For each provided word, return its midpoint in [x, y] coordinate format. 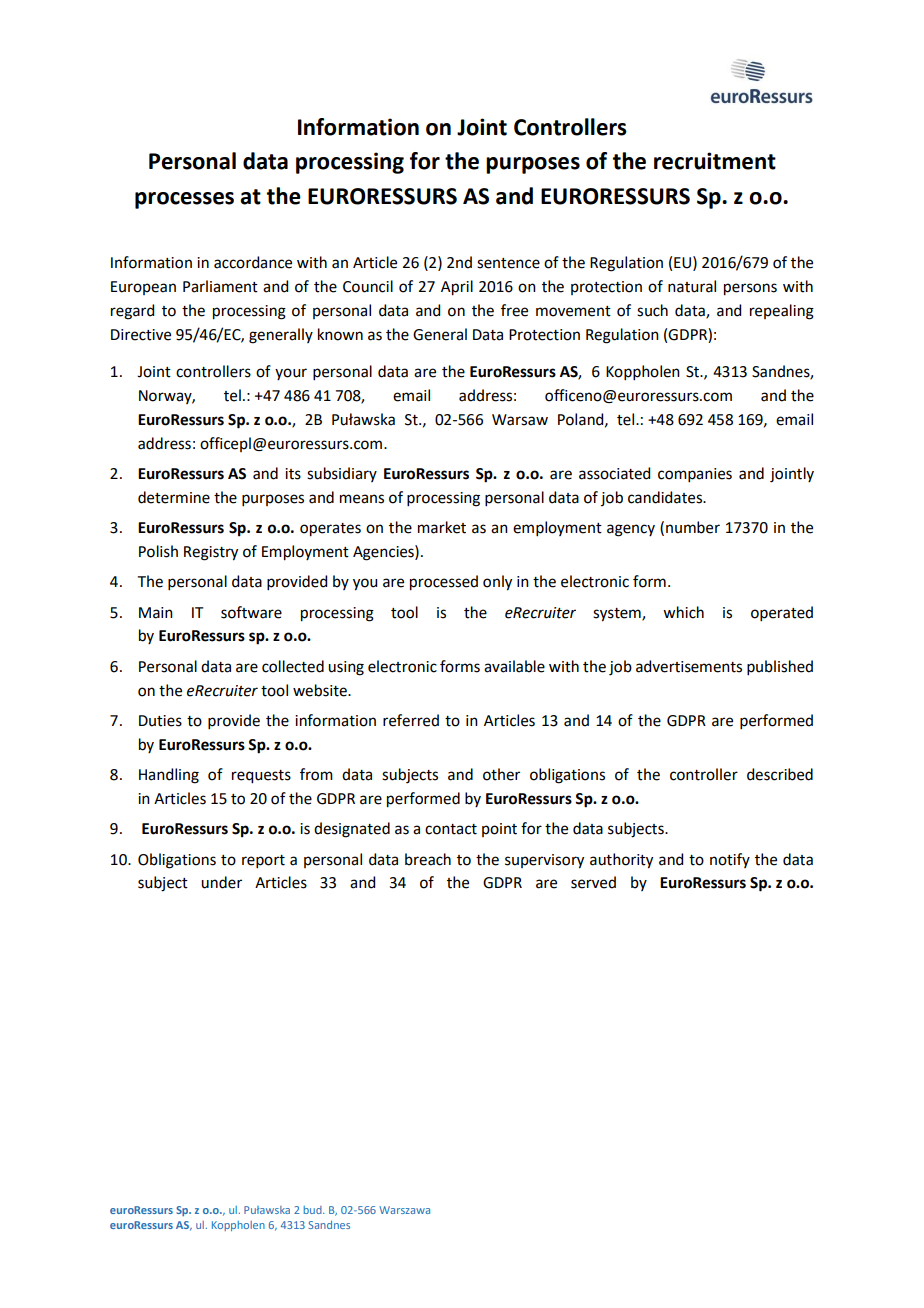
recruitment [715, 161]
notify [730, 860]
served [593, 882]
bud [314, 1210]
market [442, 527]
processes [184, 200]
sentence [508, 263]
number [693, 527]
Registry [211, 553]
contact [451, 829]
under [221, 882]
